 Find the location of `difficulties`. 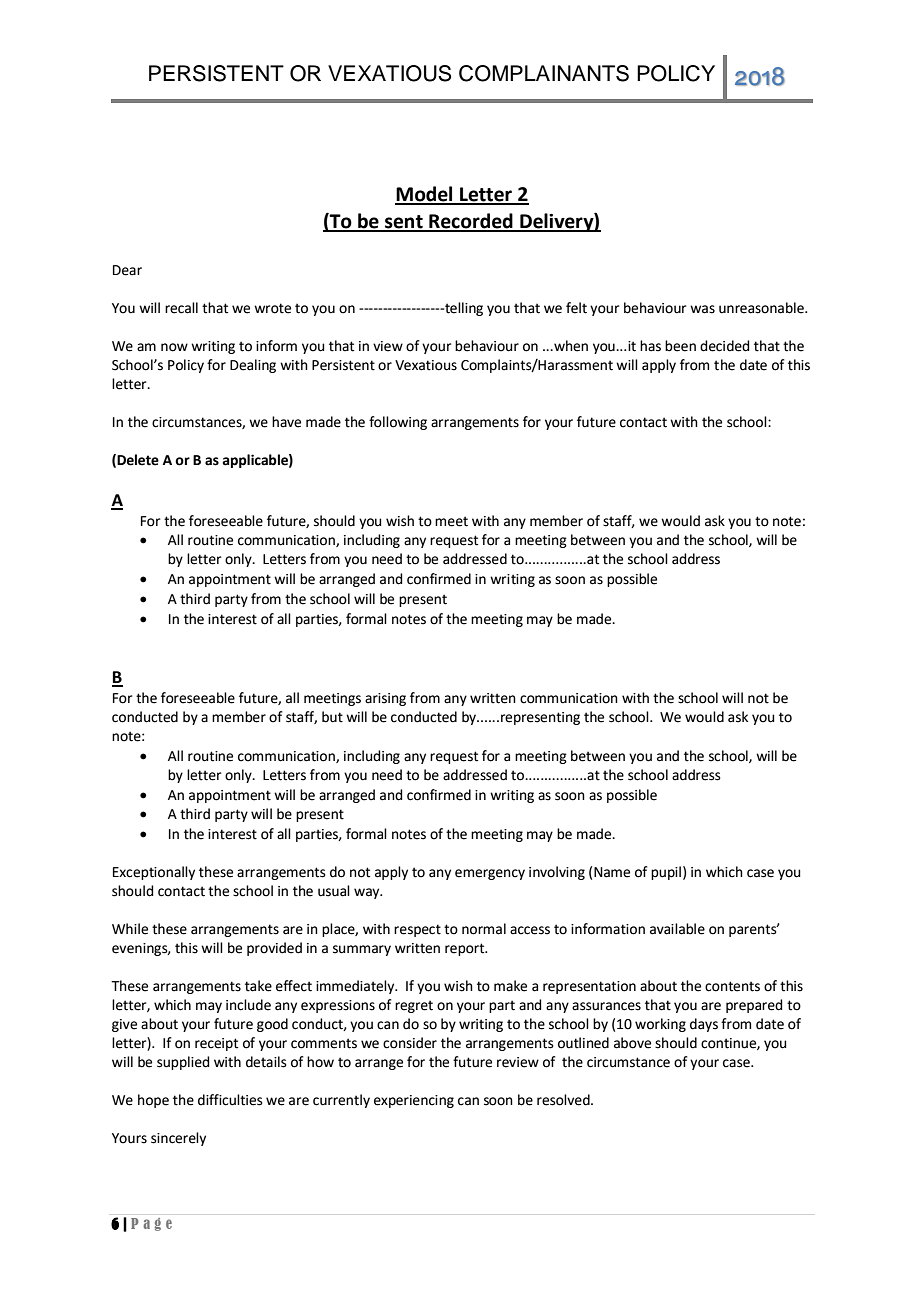

difficulties is located at coordinates (230, 1100).
